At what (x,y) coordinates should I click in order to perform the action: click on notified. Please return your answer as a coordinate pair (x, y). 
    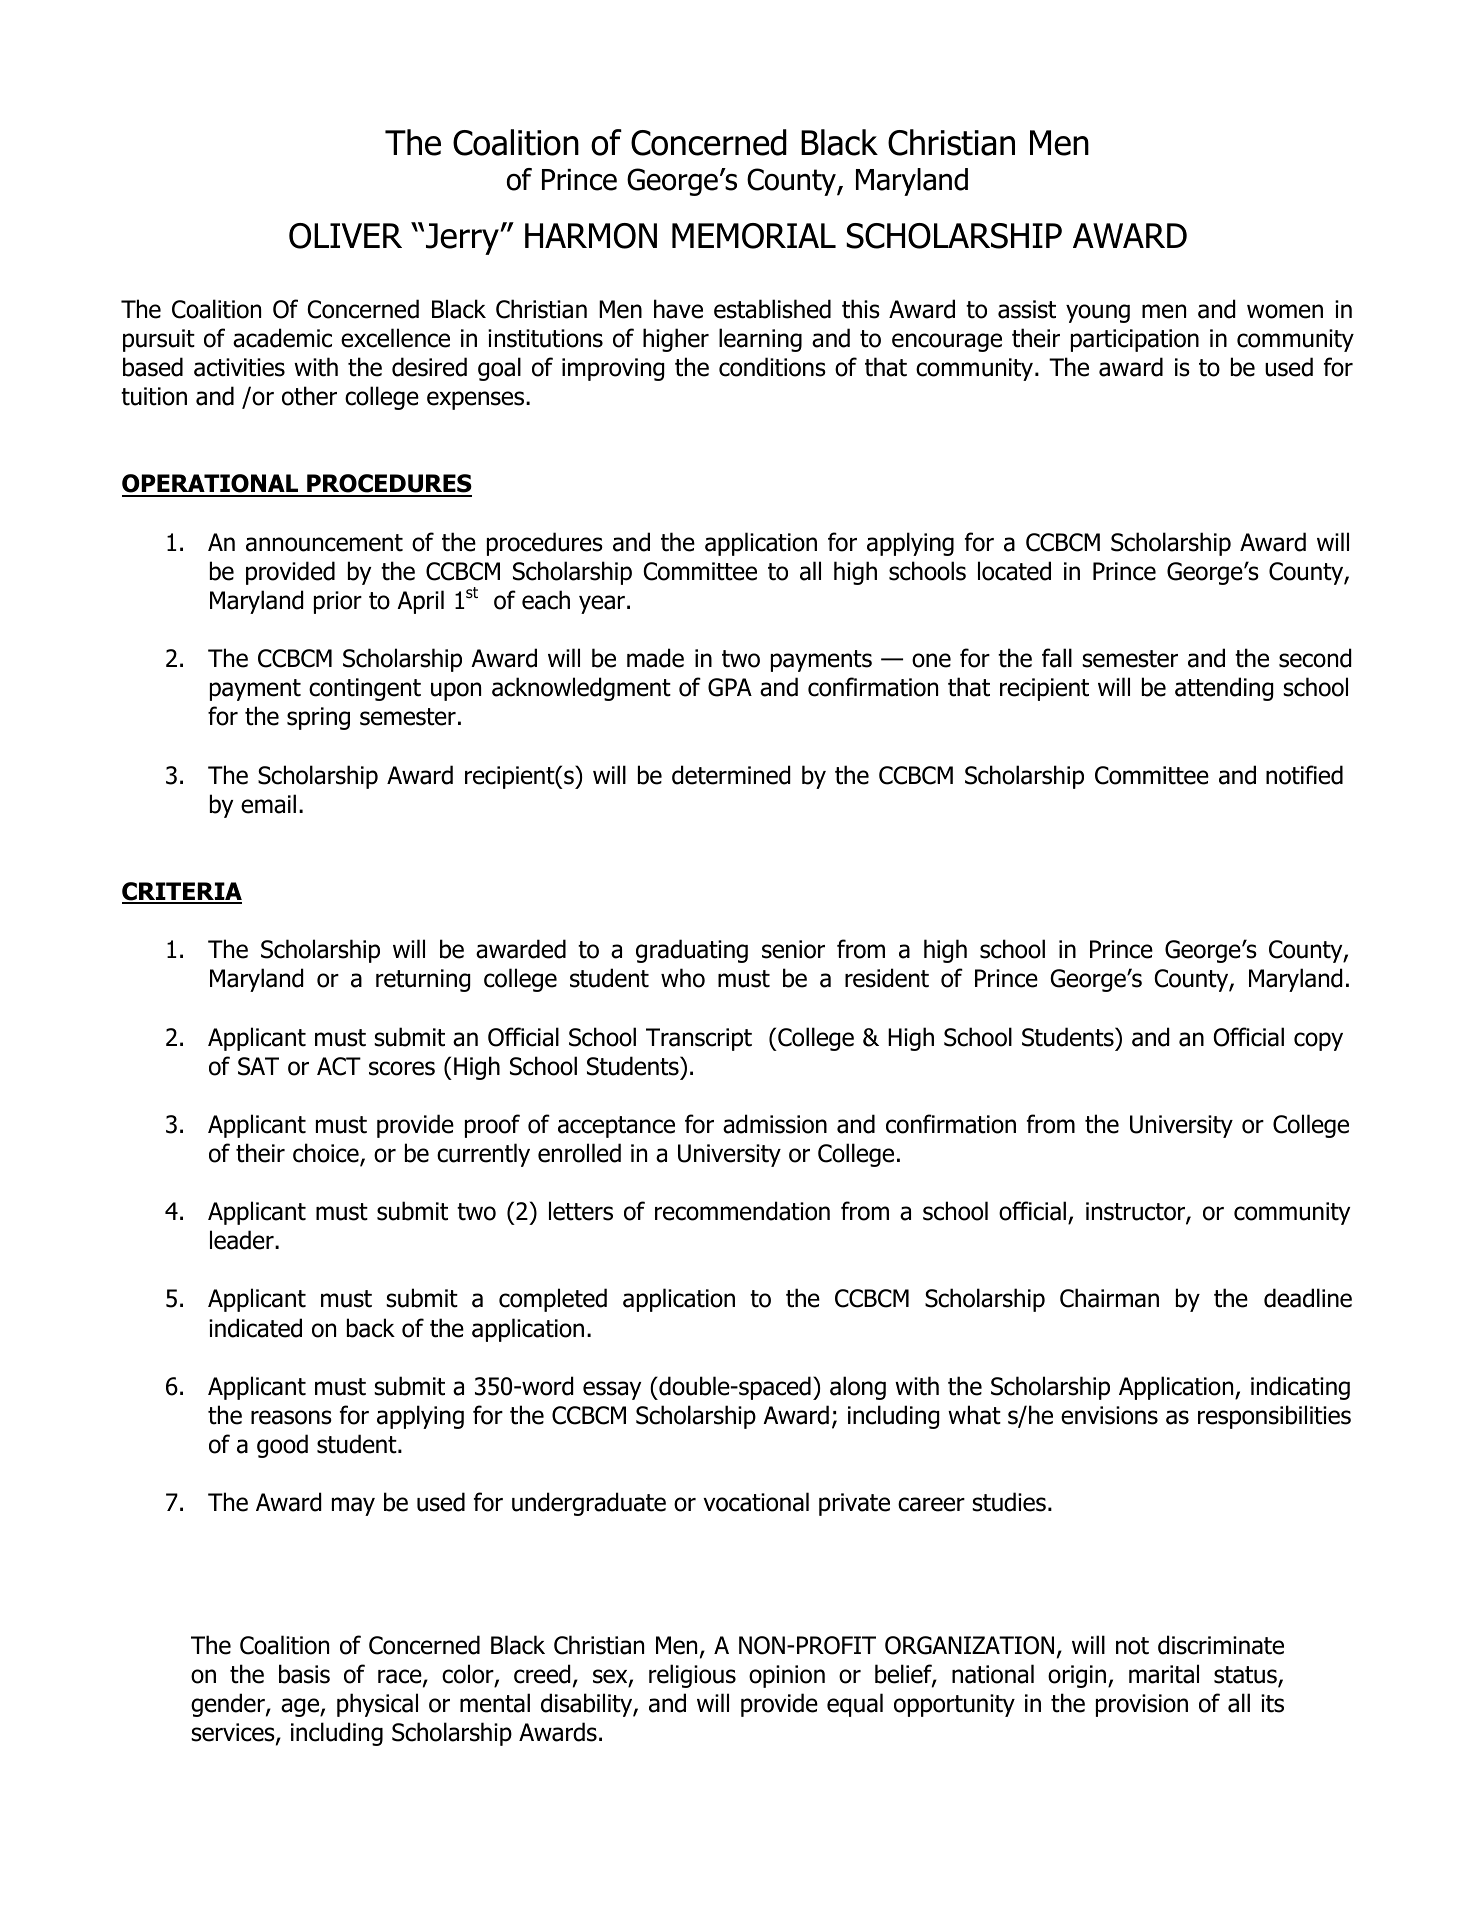
    Looking at the image, I should click on (1304, 775).
